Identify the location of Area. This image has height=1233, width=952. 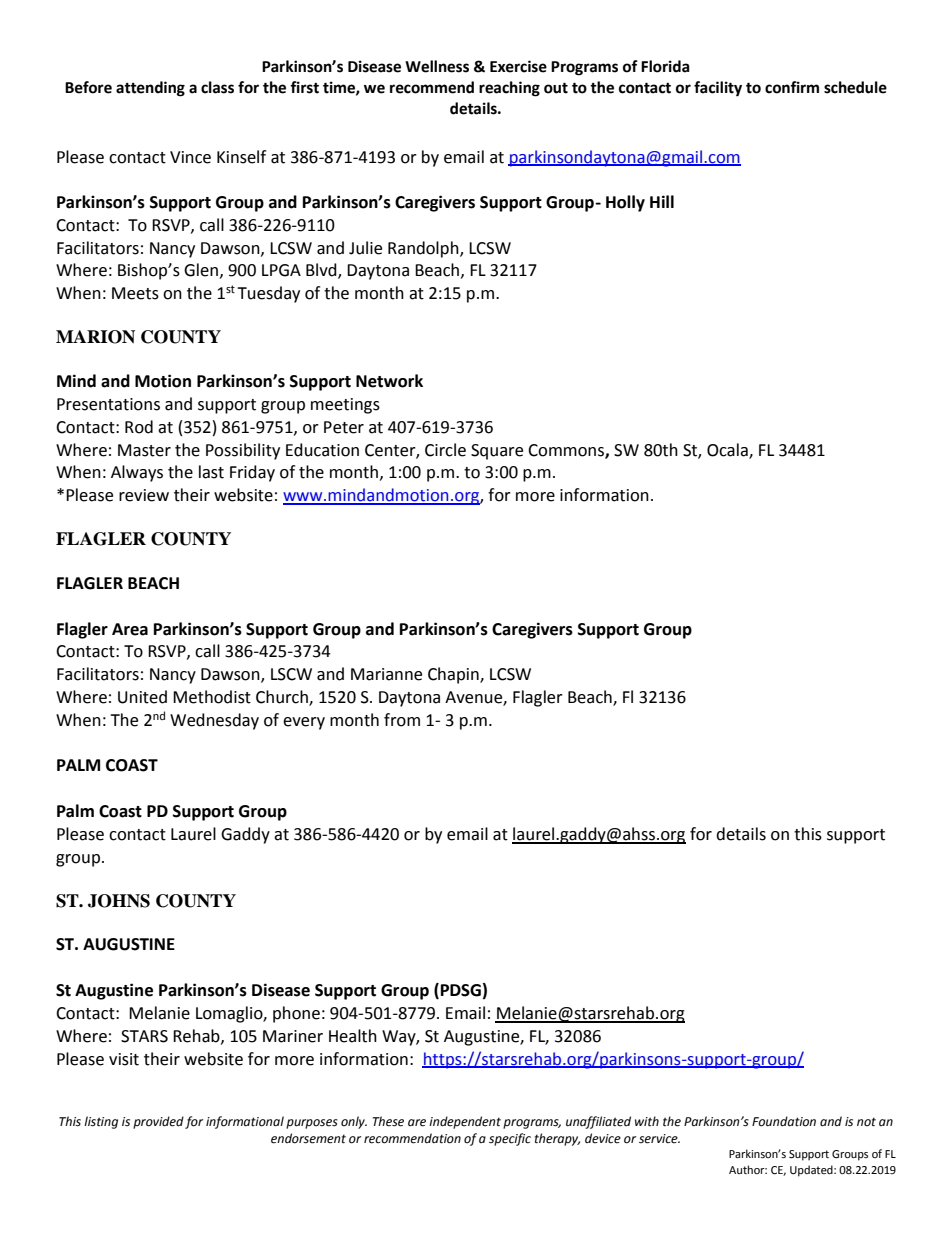
(130, 629).
